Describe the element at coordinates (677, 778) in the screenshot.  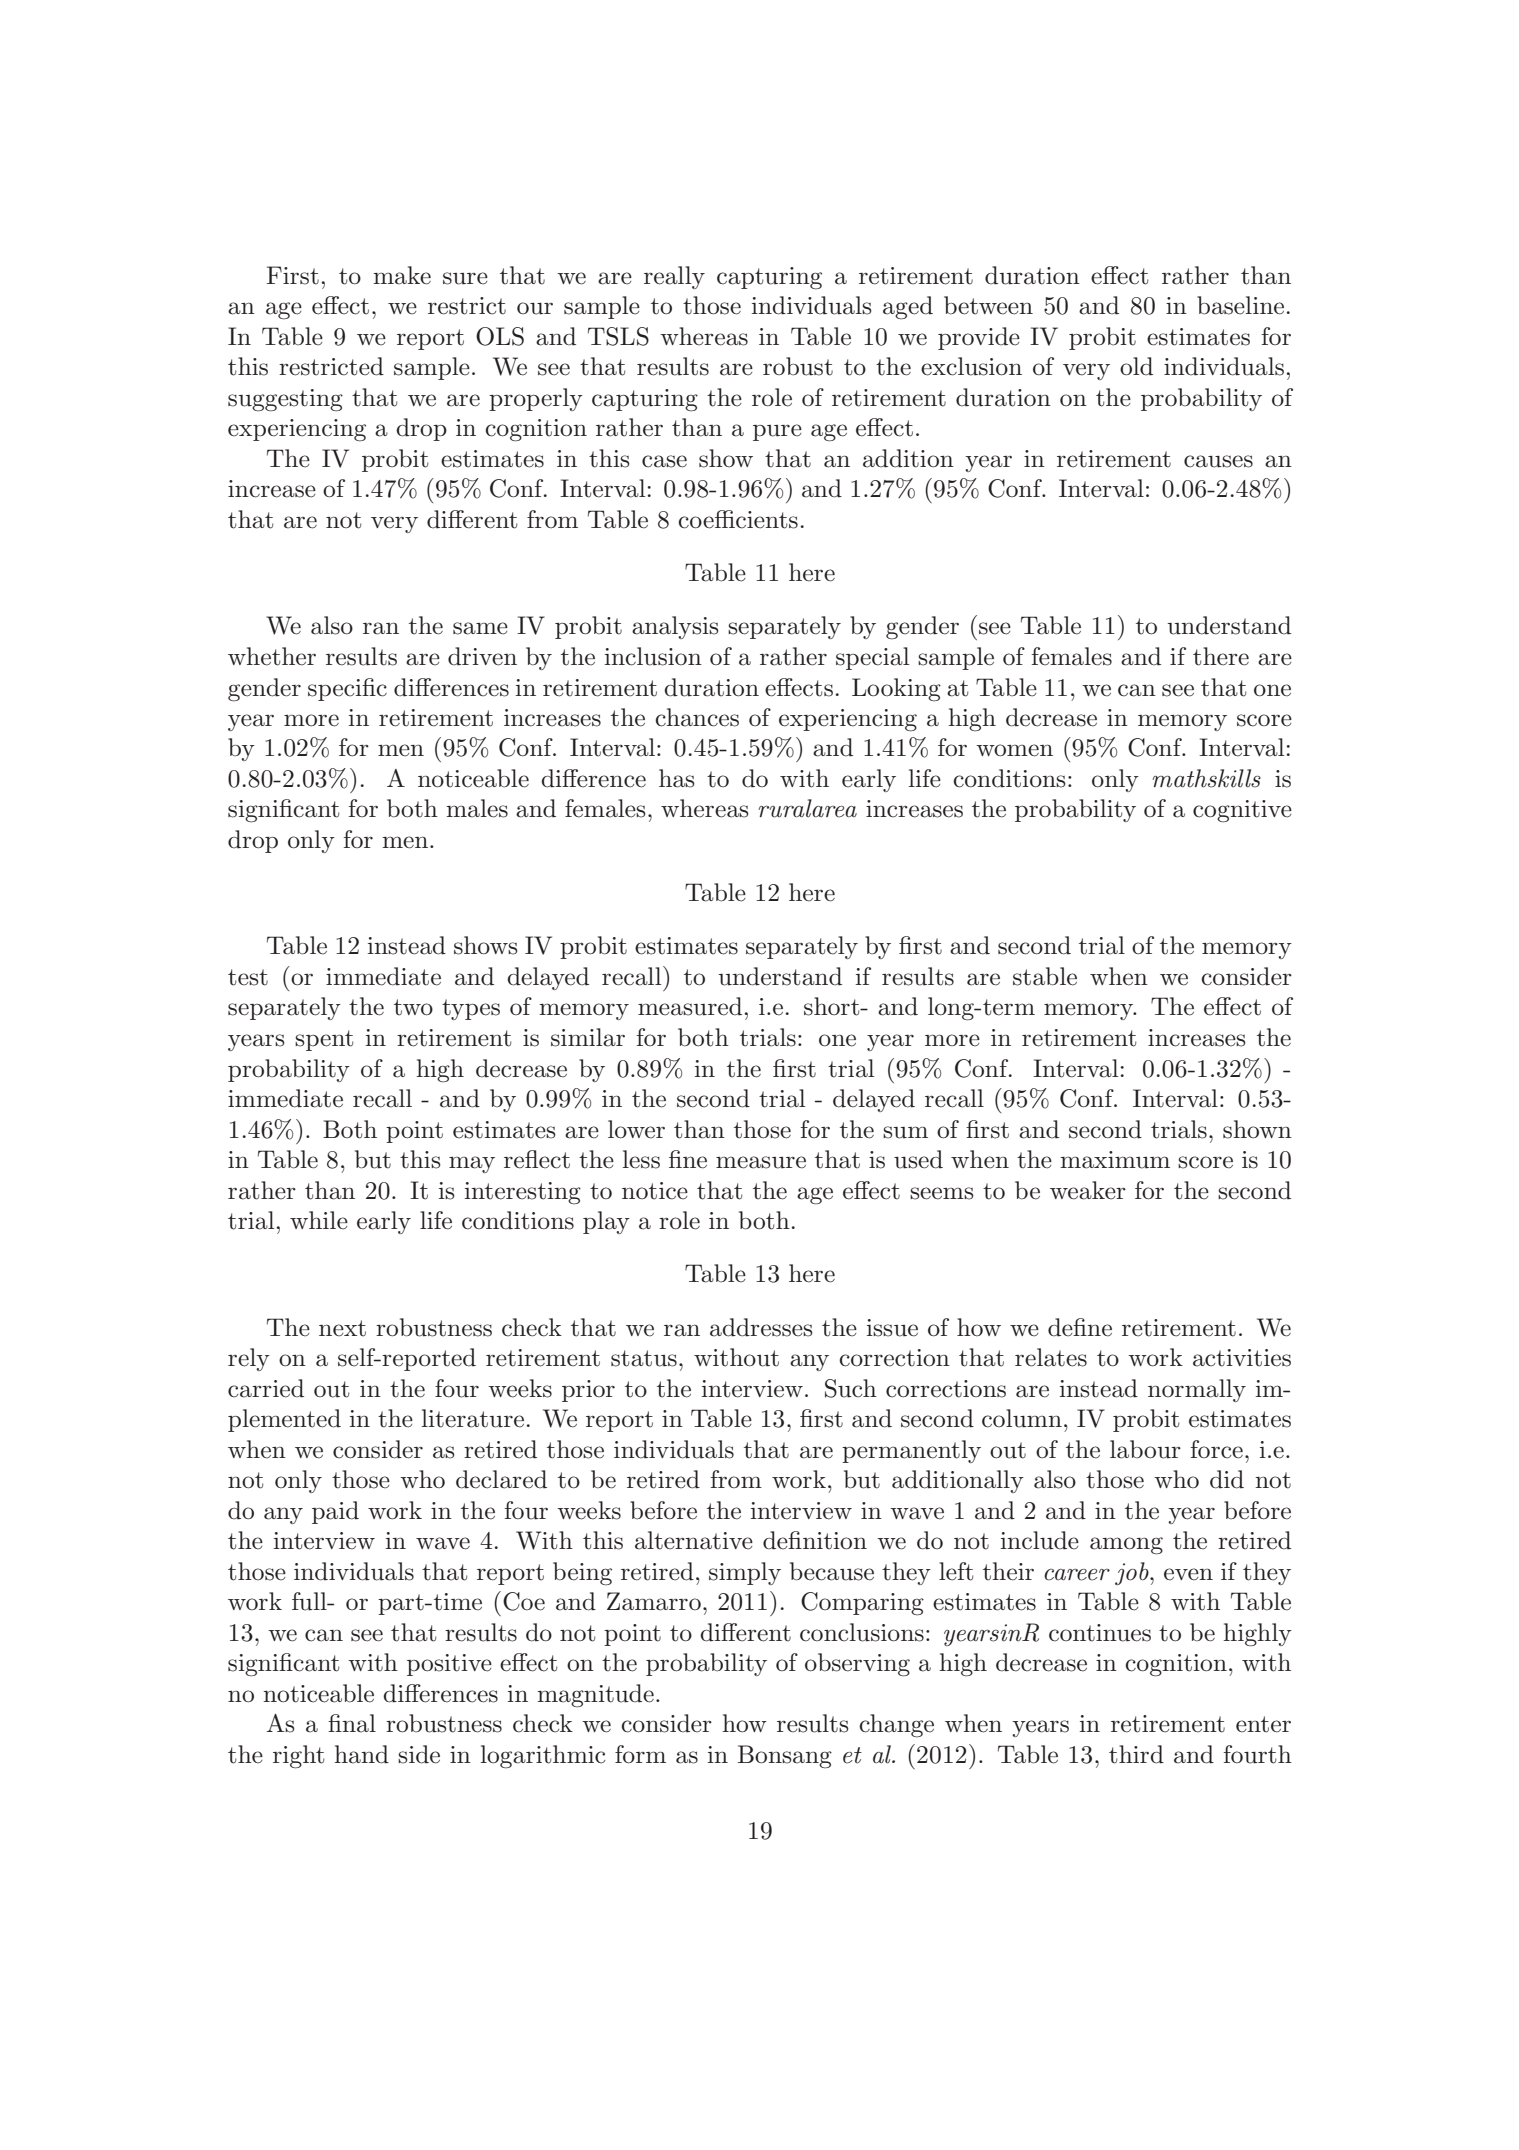
I see `has` at that location.
